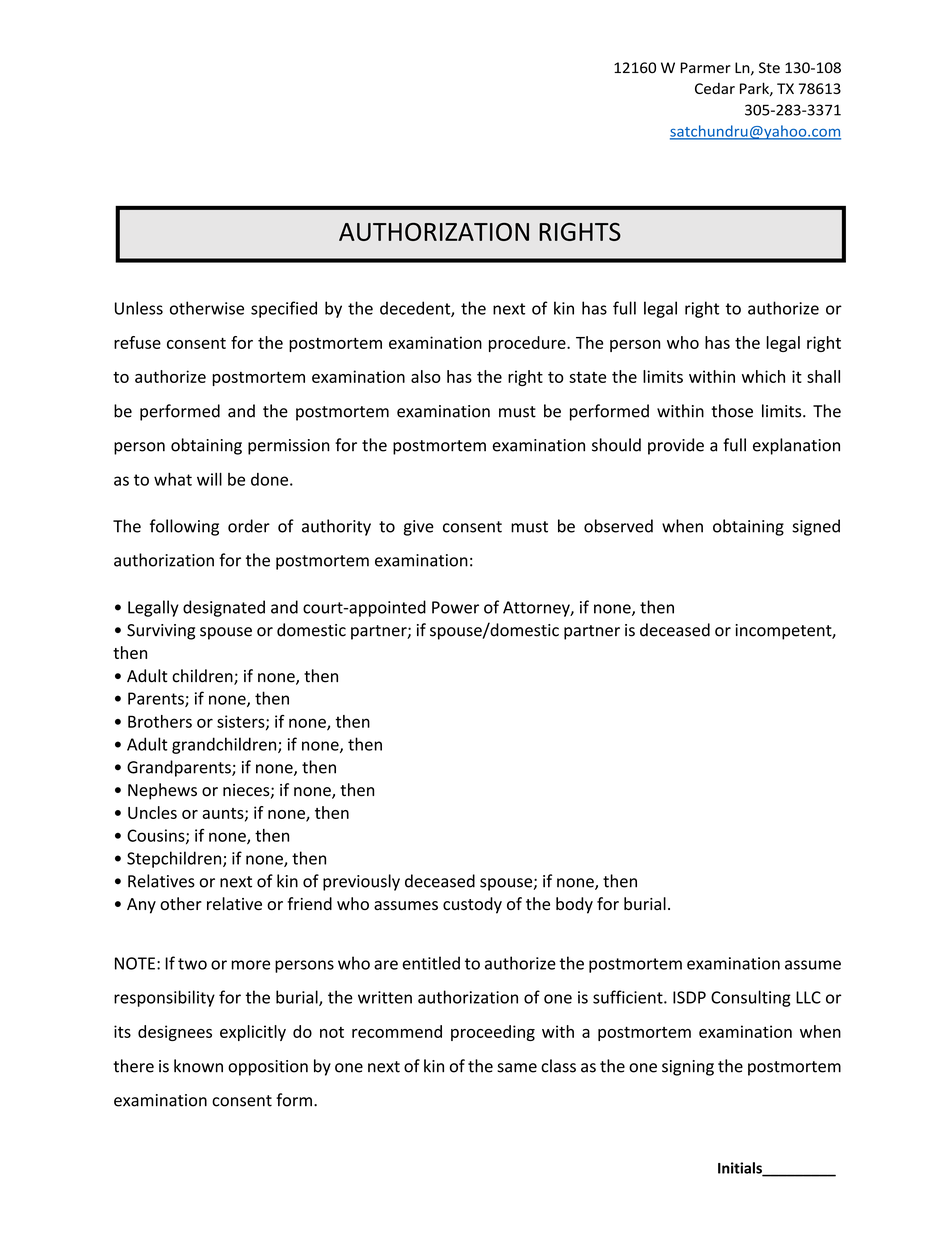 The image size is (952, 1233). I want to click on which, so click(763, 376).
